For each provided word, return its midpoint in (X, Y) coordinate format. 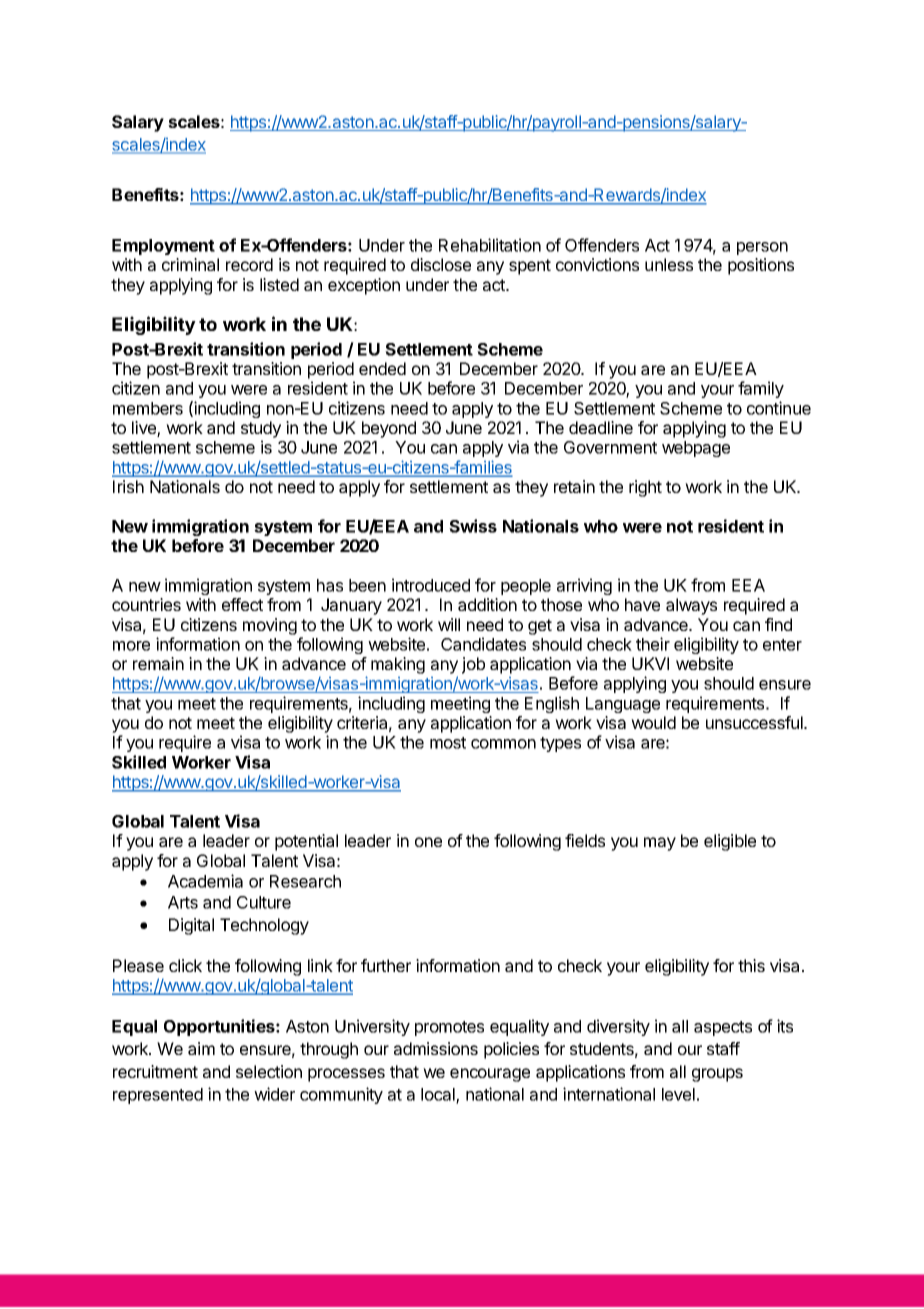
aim (201, 1048)
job (473, 665)
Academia (205, 881)
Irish (128, 486)
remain (158, 663)
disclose (441, 264)
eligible (730, 842)
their (653, 644)
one (428, 842)
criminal (190, 264)
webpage (696, 449)
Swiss (473, 526)
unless (669, 264)
